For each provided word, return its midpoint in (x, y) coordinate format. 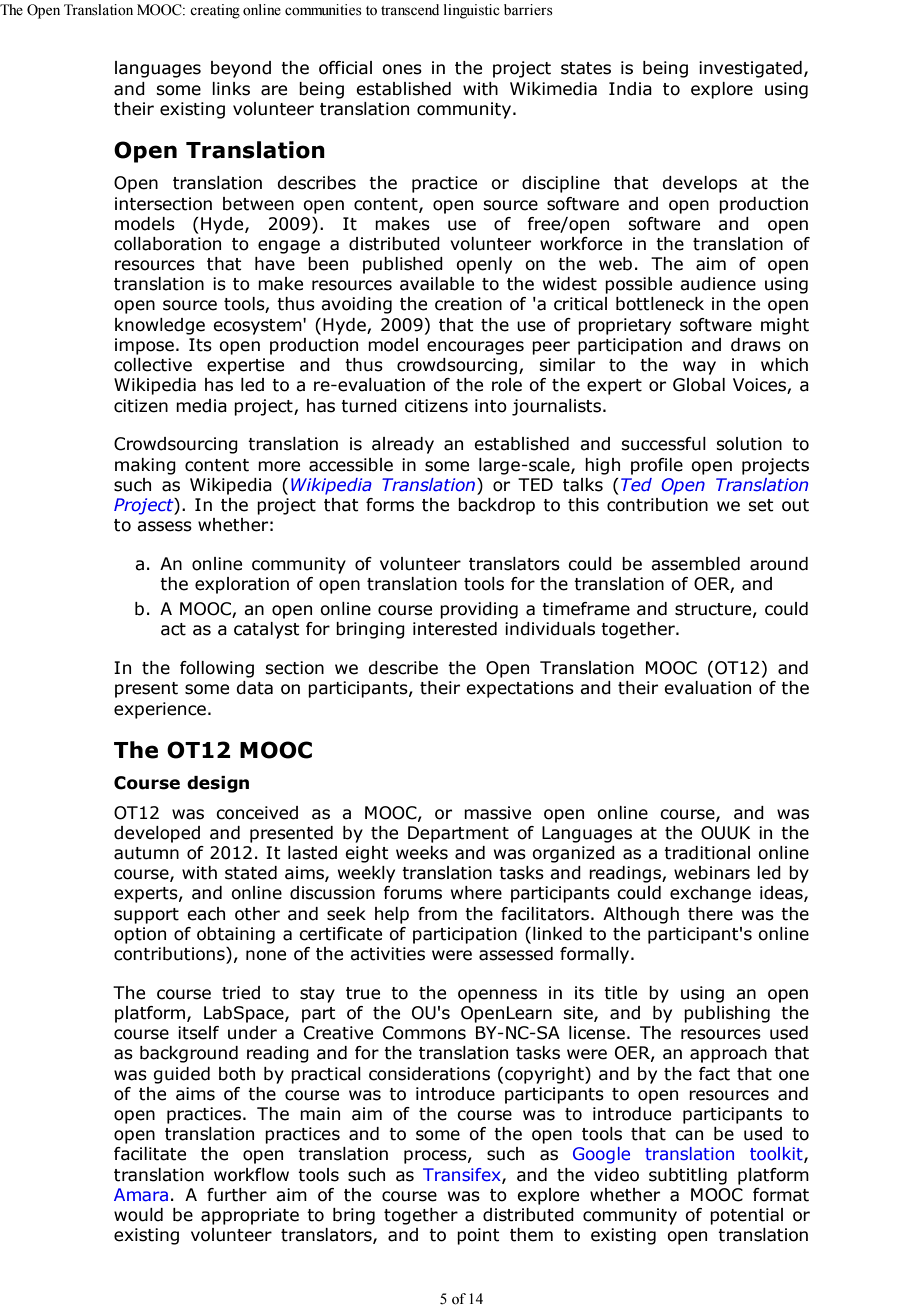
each (206, 914)
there (710, 914)
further (237, 1195)
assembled (695, 564)
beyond (241, 69)
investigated (750, 69)
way (699, 368)
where (476, 893)
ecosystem (258, 326)
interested (455, 629)
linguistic (472, 11)
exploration (242, 585)
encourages (475, 348)
